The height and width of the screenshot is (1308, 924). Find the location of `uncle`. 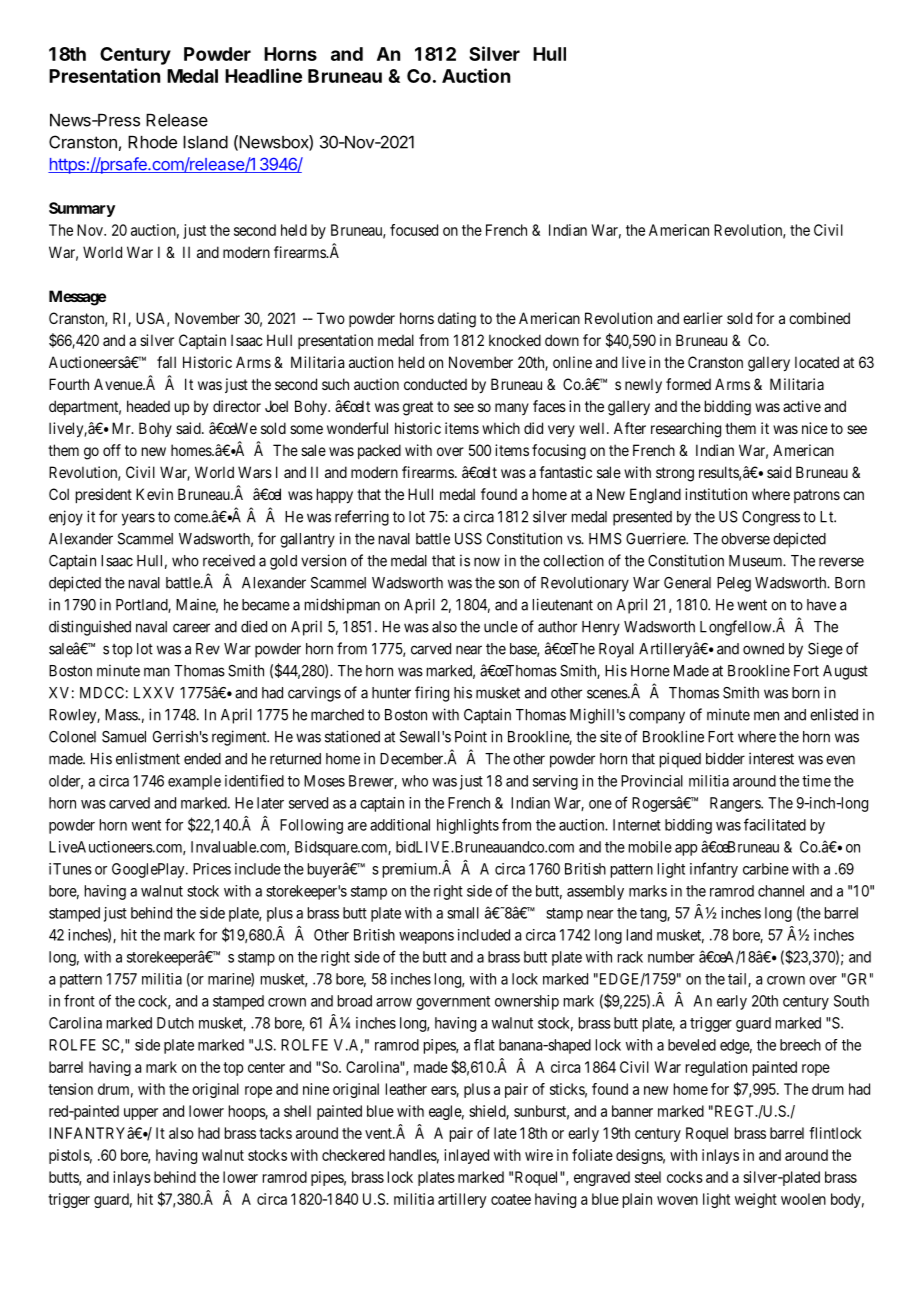

uncle is located at coordinates (501, 627).
